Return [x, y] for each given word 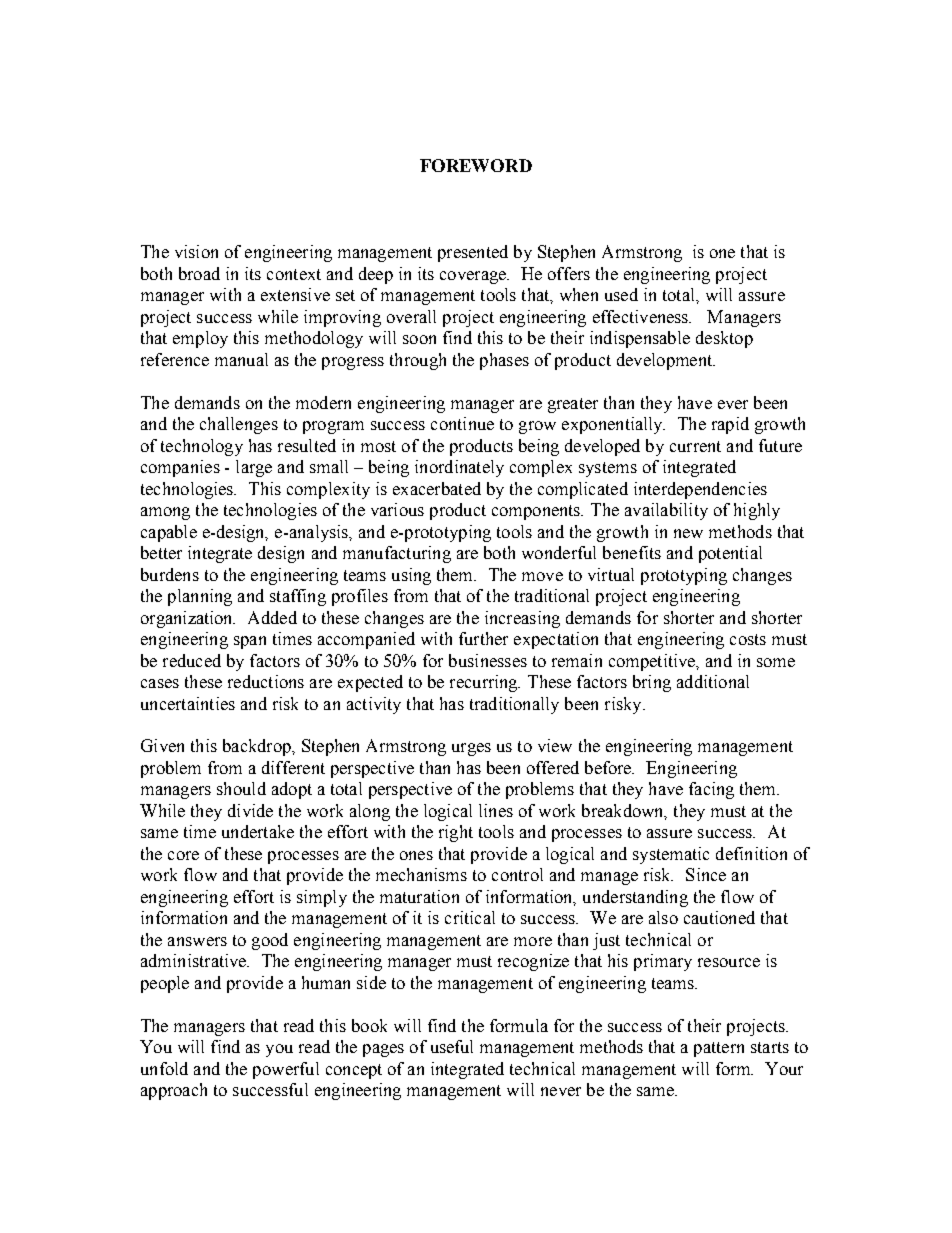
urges [471, 749]
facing [711, 790]
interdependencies [700, 490]
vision [196, 251]
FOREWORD [476, 165]
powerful [286, 1070]
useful [452, 1046]
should [241, 788]
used [621, 294]
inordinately [459, 468]
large [254, 468]
